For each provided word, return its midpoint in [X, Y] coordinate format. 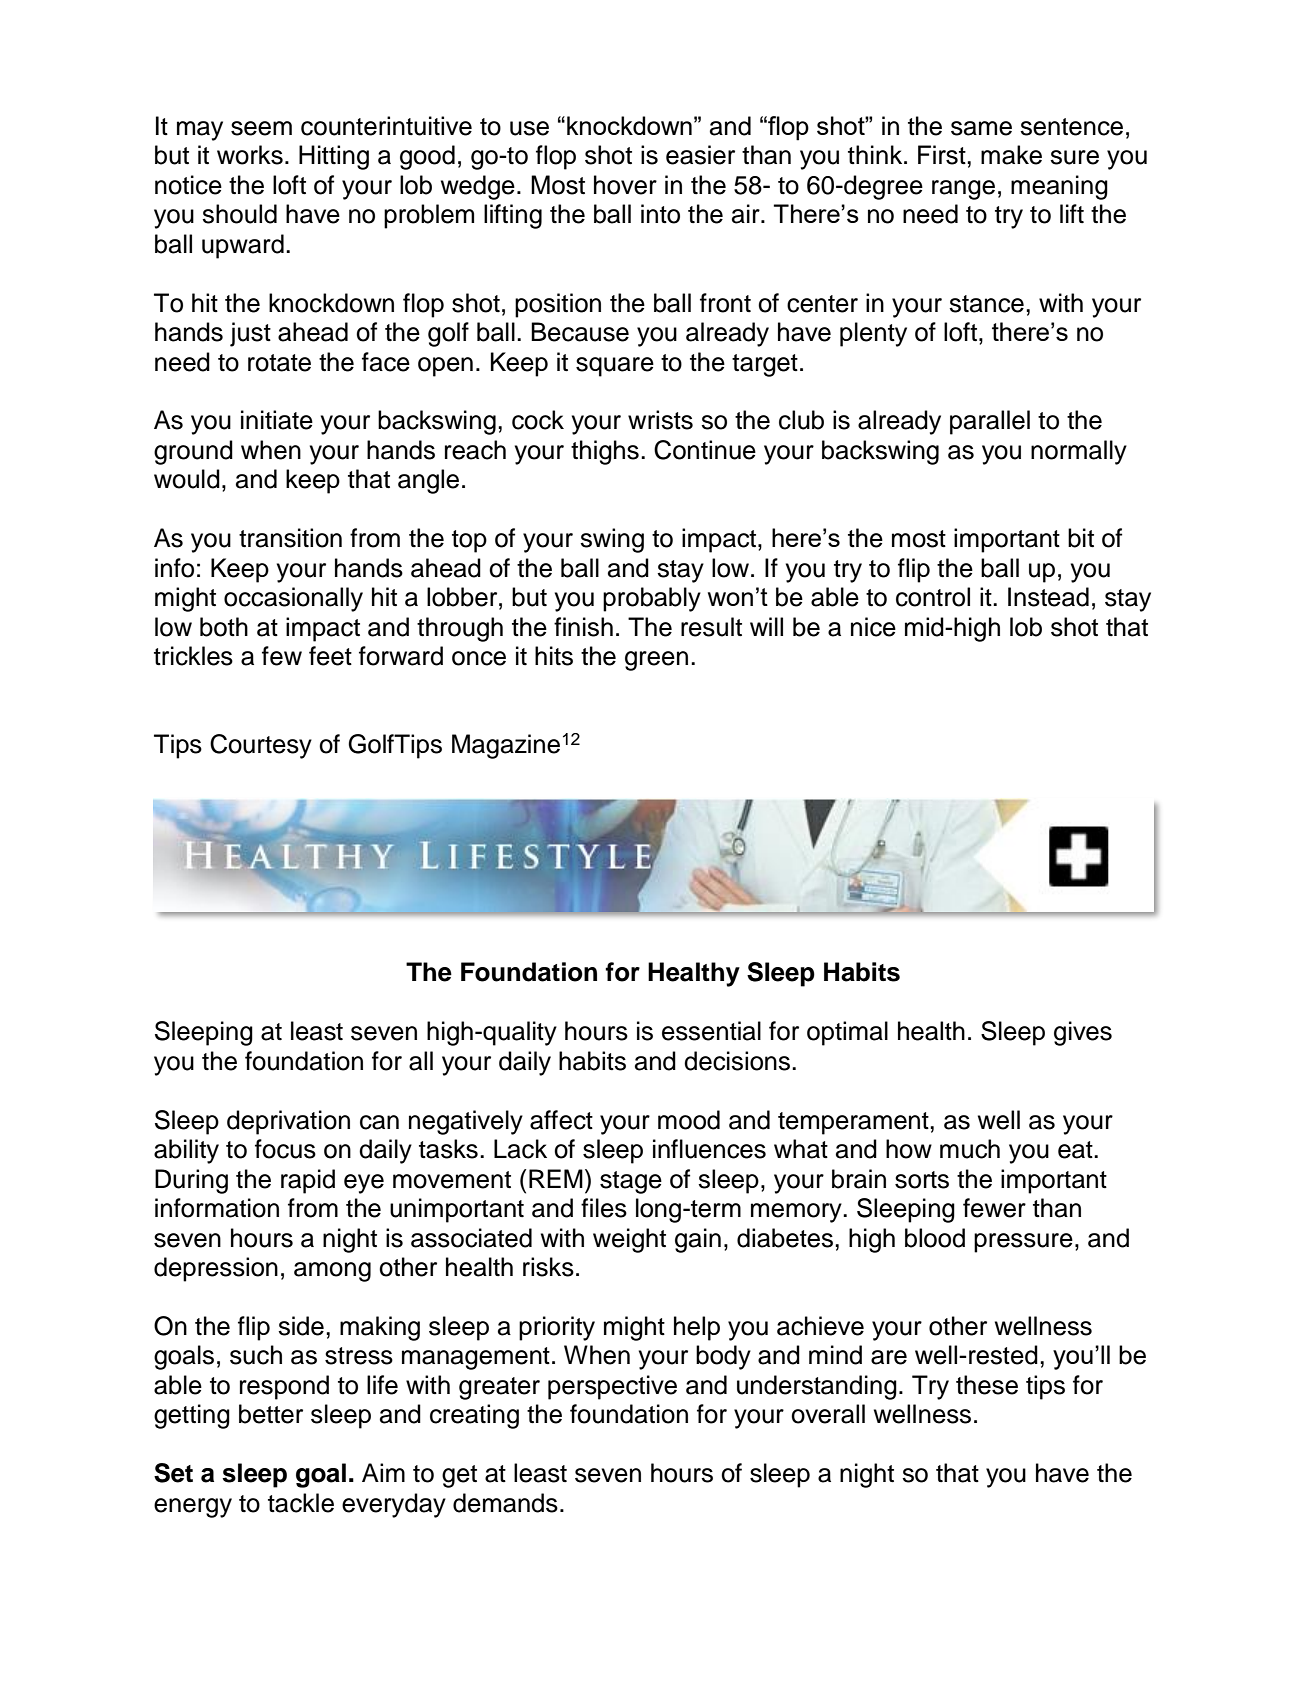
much [970, 1149]
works [250, 155]
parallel [990, 422]
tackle [301, 1503]
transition [290, 538]
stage [631, 1182]
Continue [705, 450]
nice [873, 627]
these [987, 1385]
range [963, 190]
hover [625, 185]
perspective [612, 1387]
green [656, 661]
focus [285, 1149]
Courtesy [261, 746]
